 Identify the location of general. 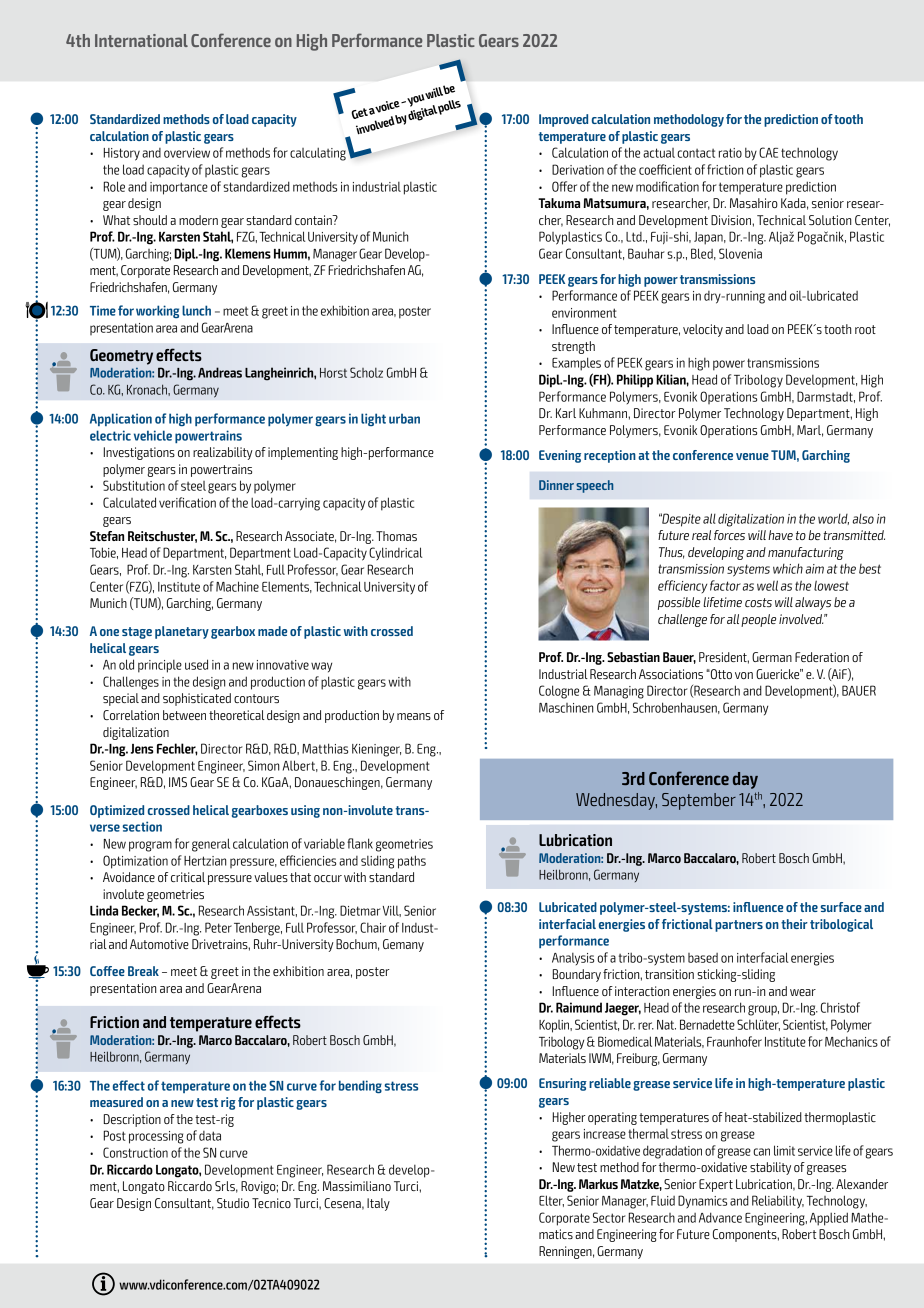
(211, 845).
